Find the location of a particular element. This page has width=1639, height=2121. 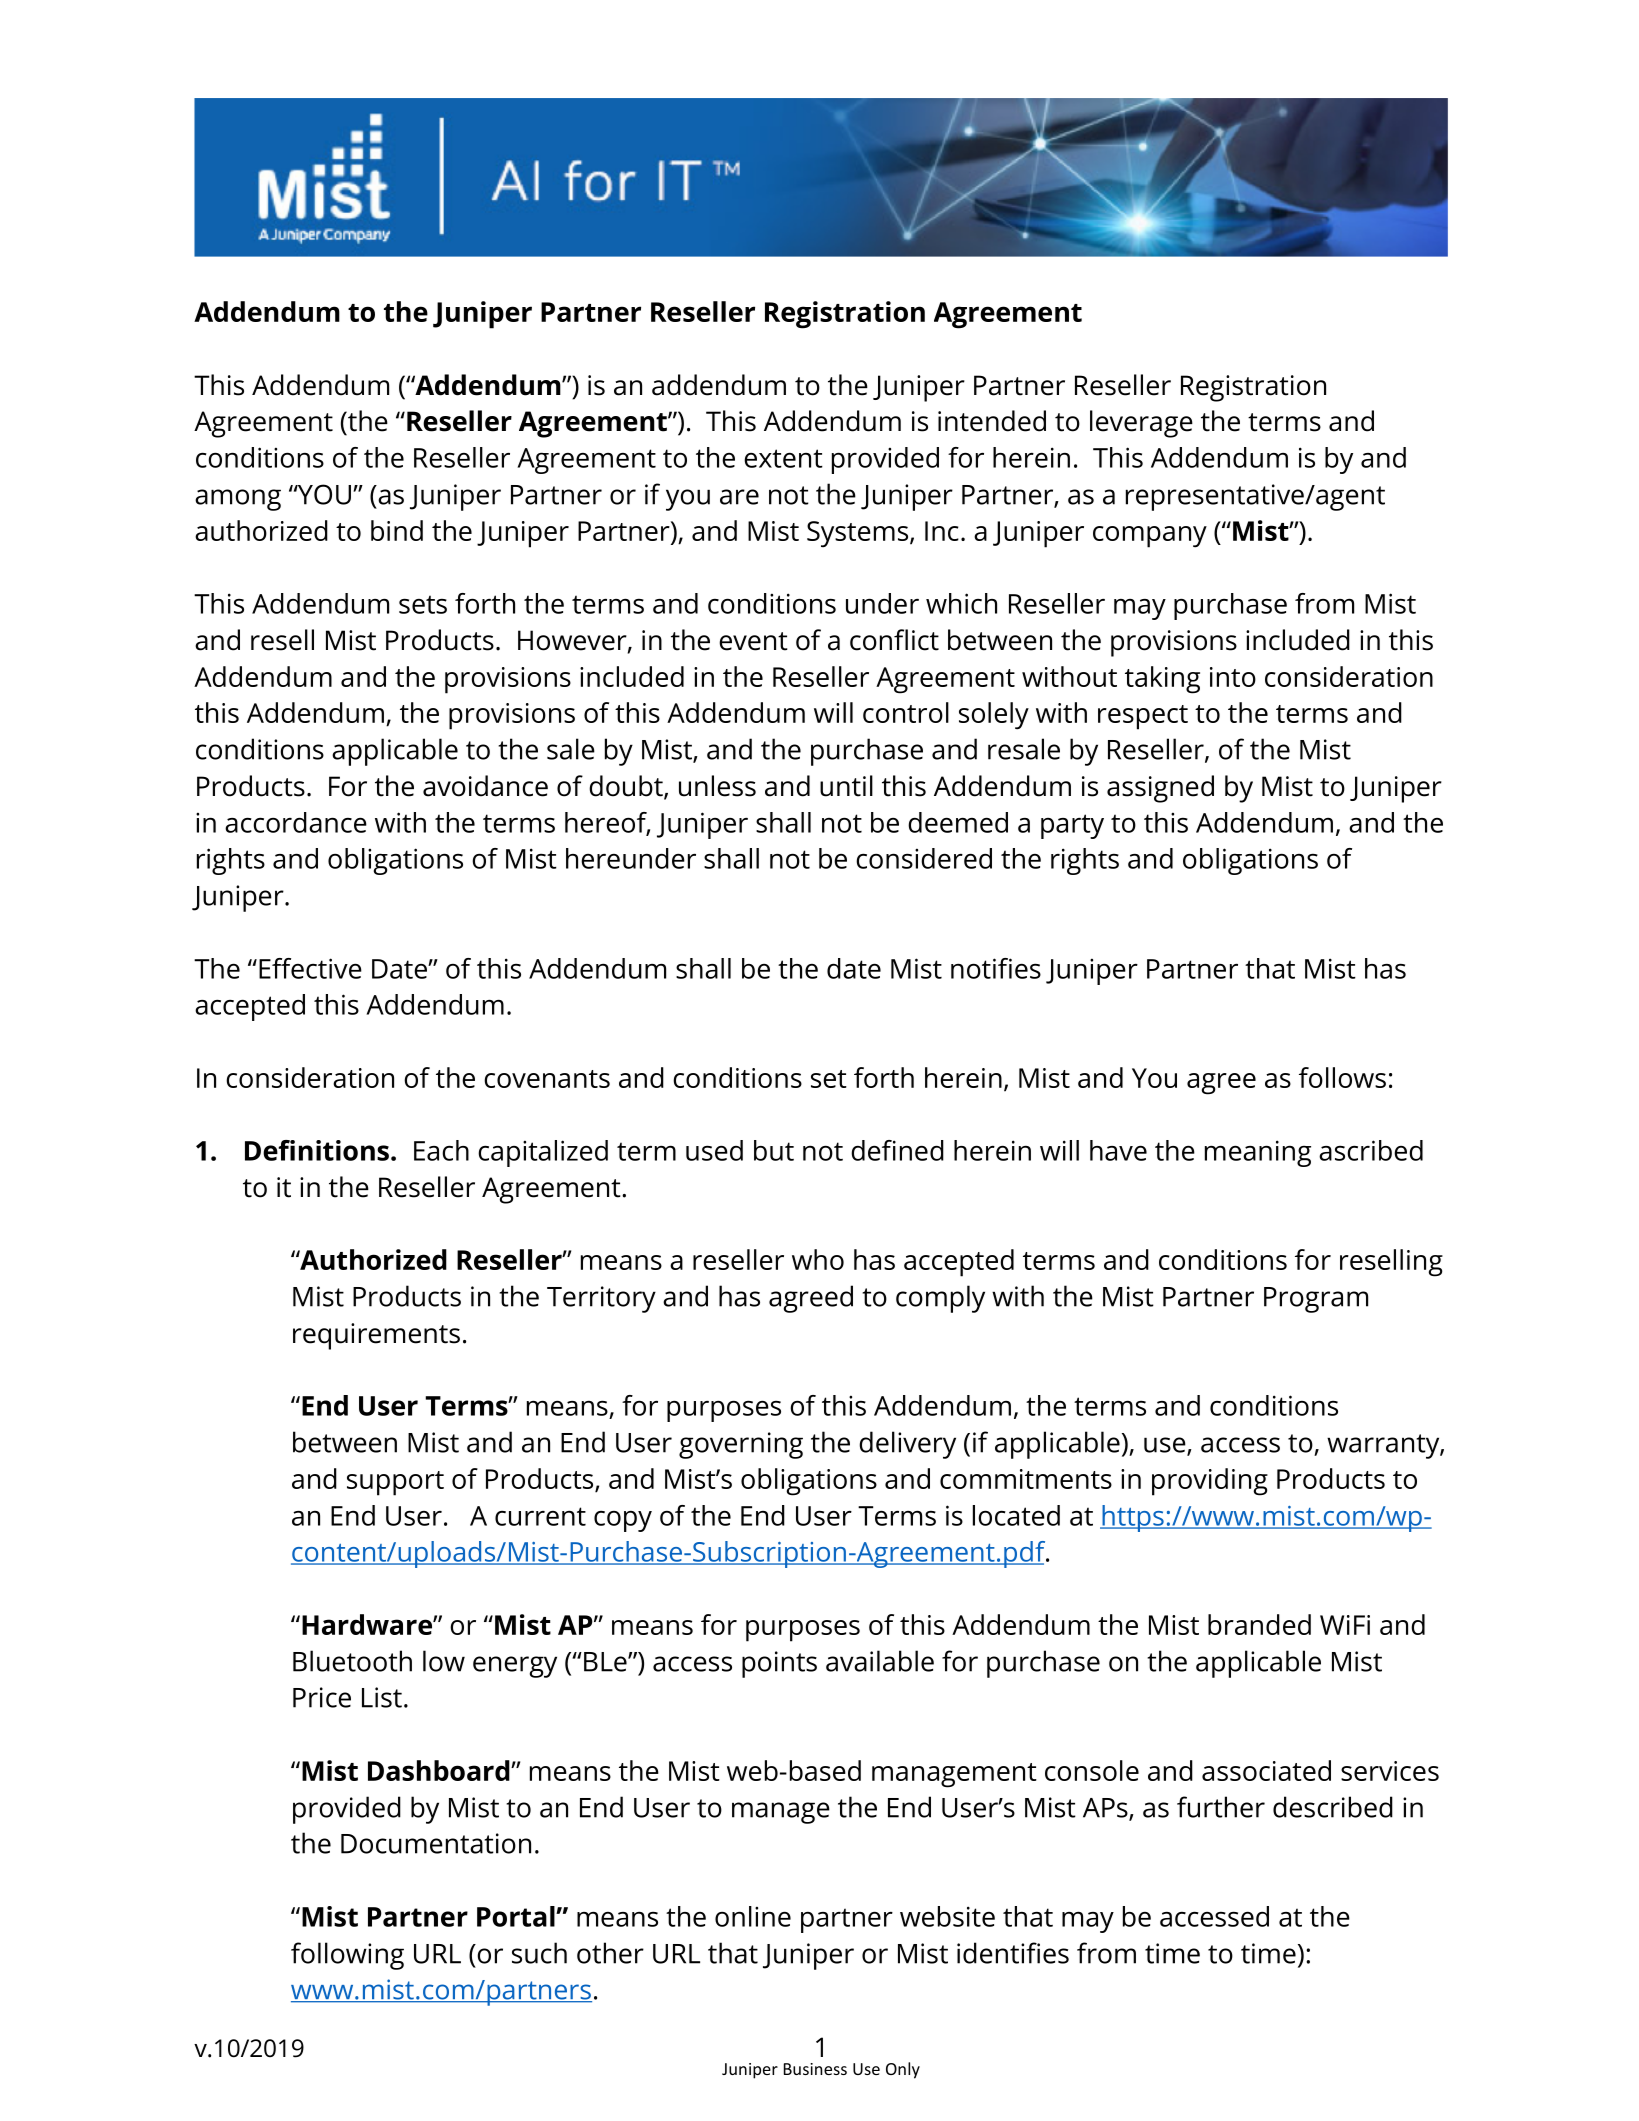

points is located at coordinates (779, 1664).
